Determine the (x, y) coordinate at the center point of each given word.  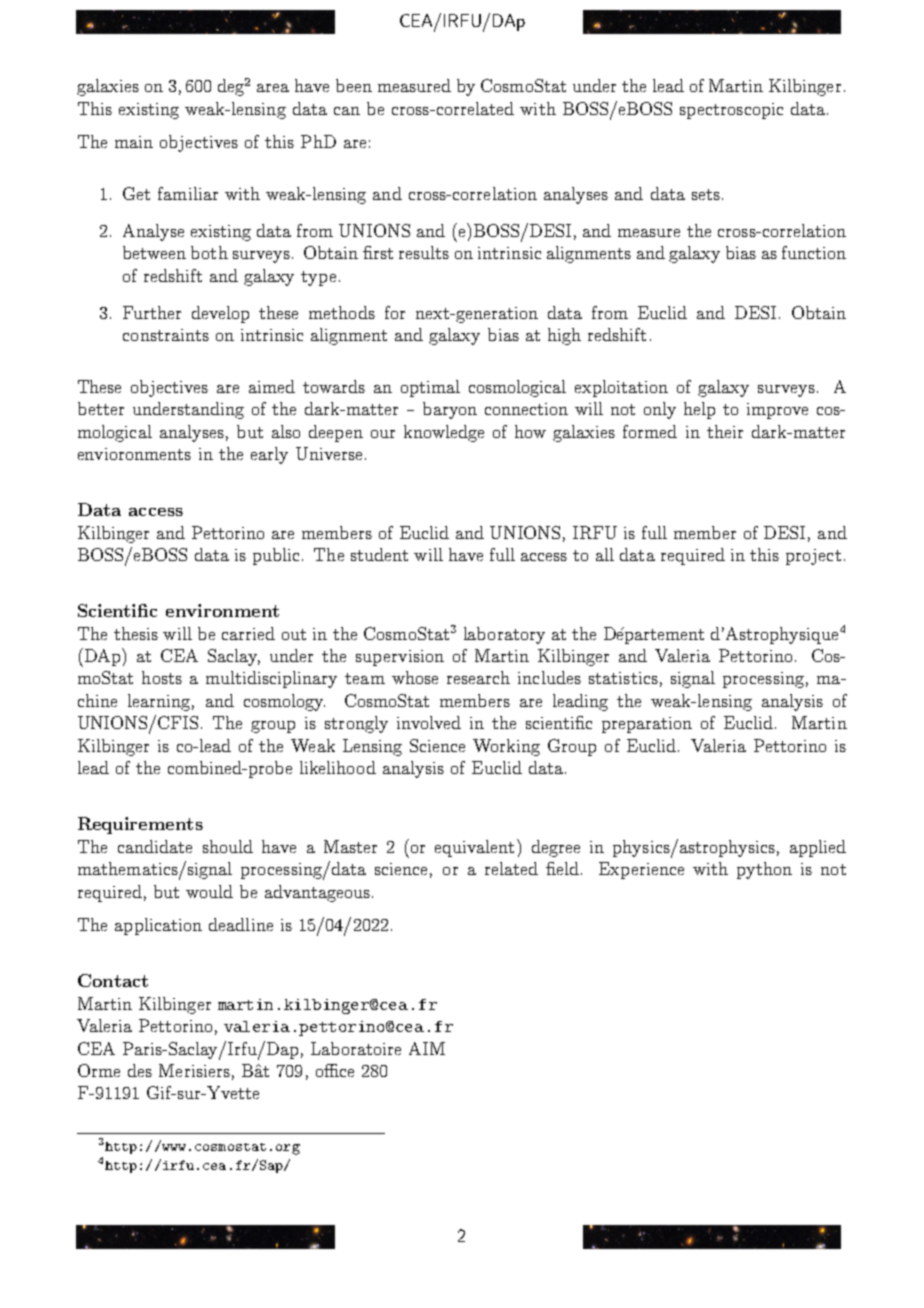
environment (222, 610)
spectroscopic (731, 111)
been (354, 85)
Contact (113, 980)
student (379, 554)
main (134, 142)
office (335, 1070)
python (764, 870)
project (813, 557)
